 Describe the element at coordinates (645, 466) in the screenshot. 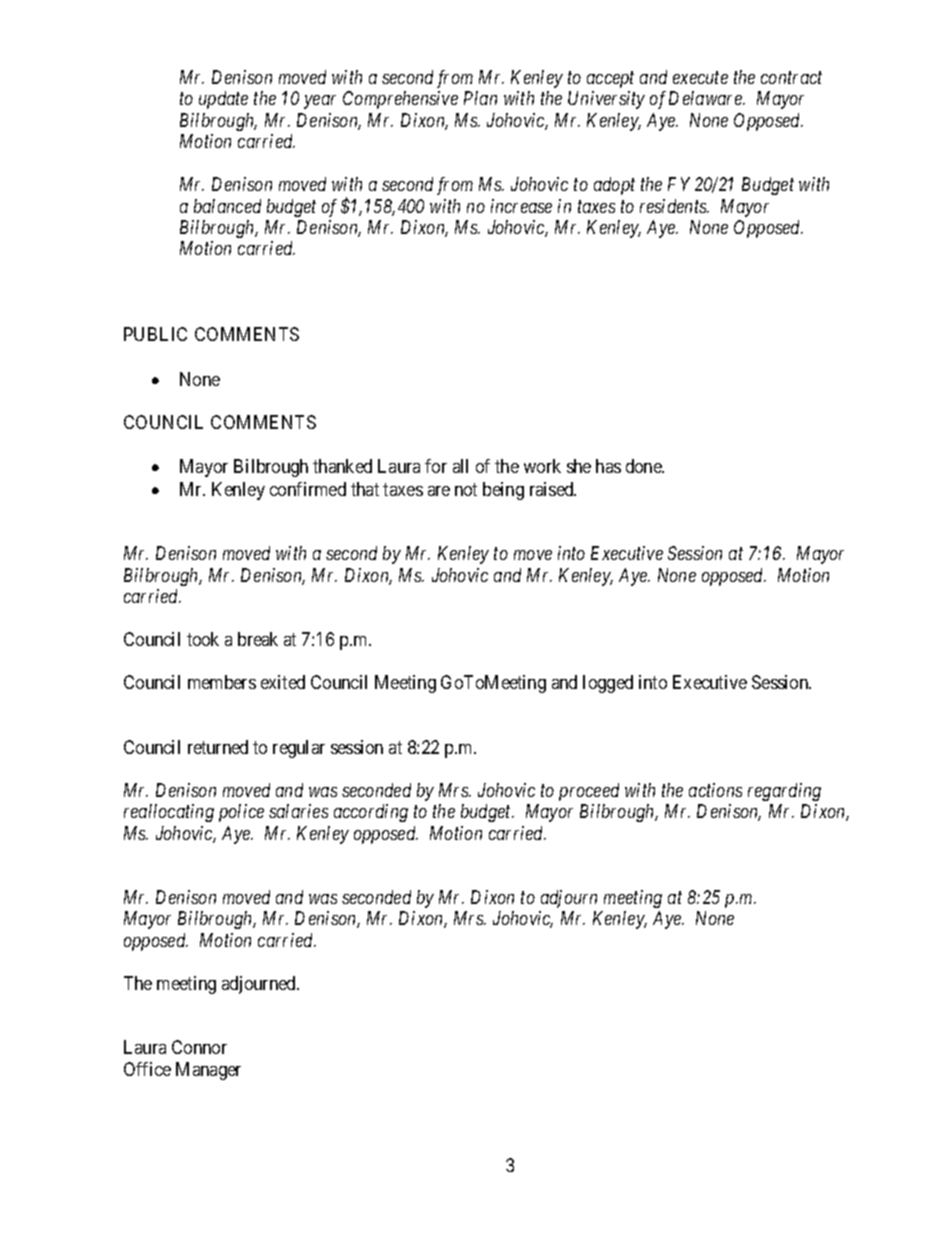

I see `done` at that location.
